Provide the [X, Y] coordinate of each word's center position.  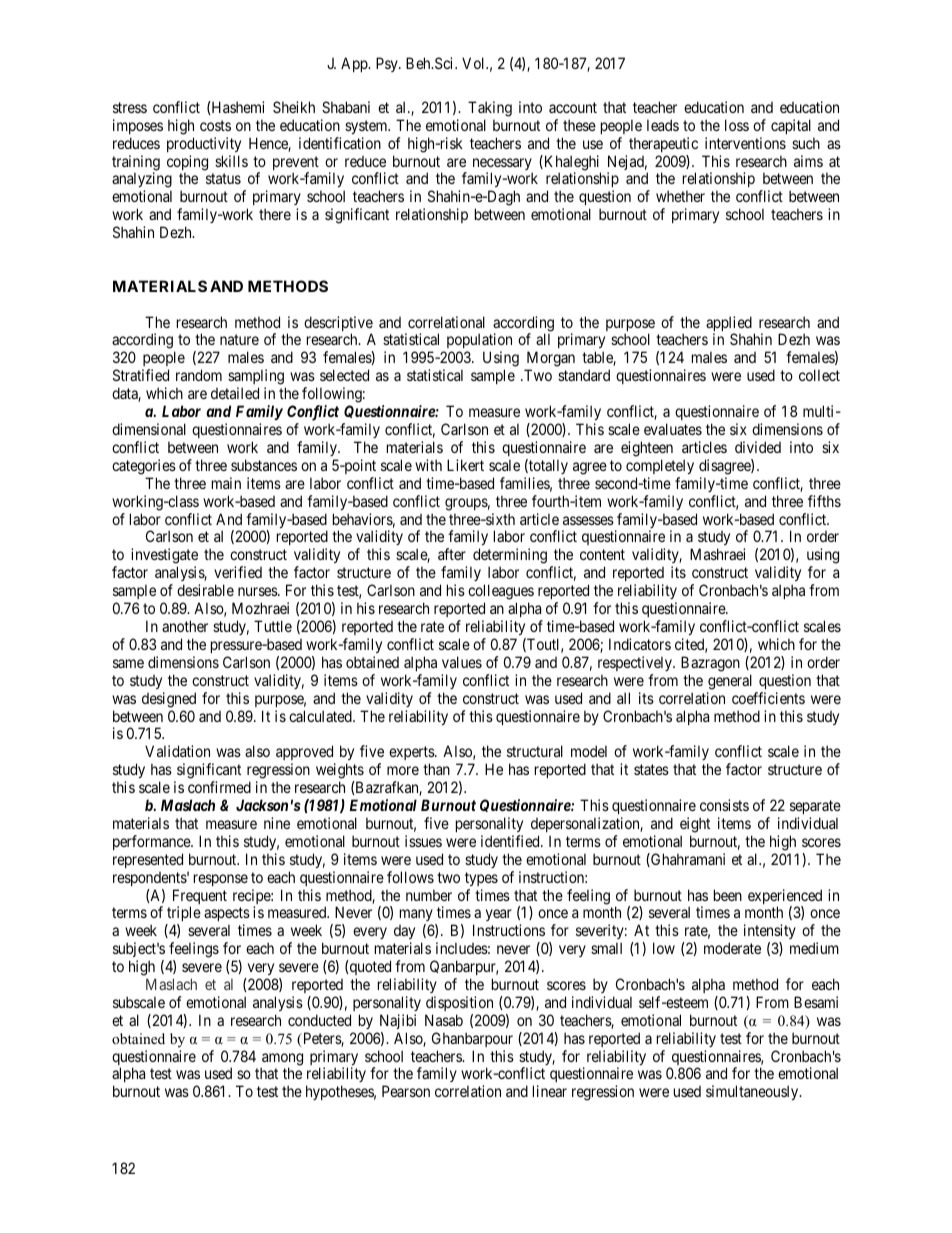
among [282, 1060]
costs [215, 125]
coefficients [768, 698]
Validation [177, 751]
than [436, 769]
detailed [235, 393]
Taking [490, 109]
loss [737, 125]
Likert [465, 465]
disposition [459, 1003]
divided [758, 447]
